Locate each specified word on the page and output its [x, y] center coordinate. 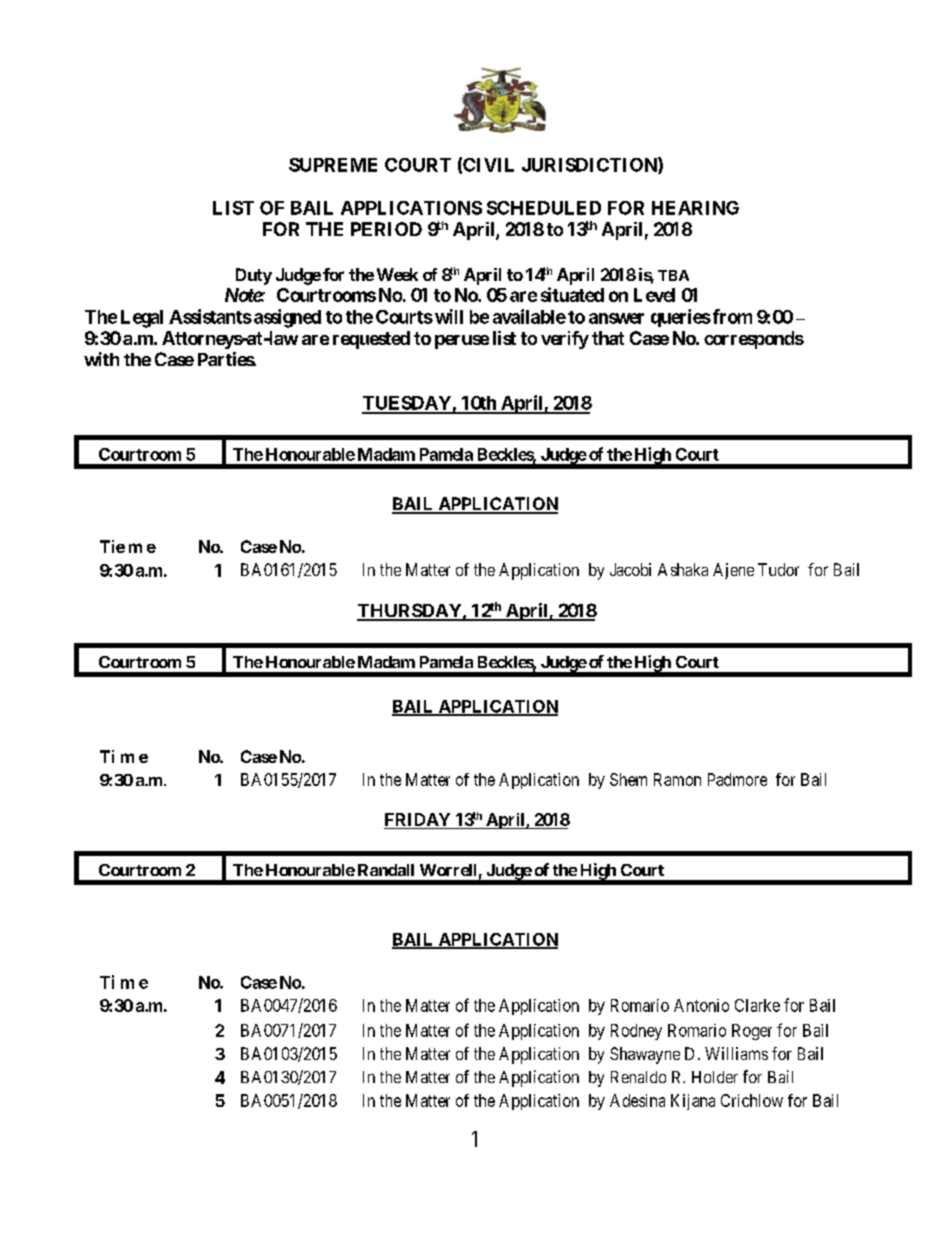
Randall [386, 870]
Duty [254, 276]
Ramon [677, 779]
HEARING [695, 208]
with [101, 359]
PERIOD [386, 229]
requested [371, 340]
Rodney [636, 1032]
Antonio [701, 1005]
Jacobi [630, 569]
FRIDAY [417, 819]
